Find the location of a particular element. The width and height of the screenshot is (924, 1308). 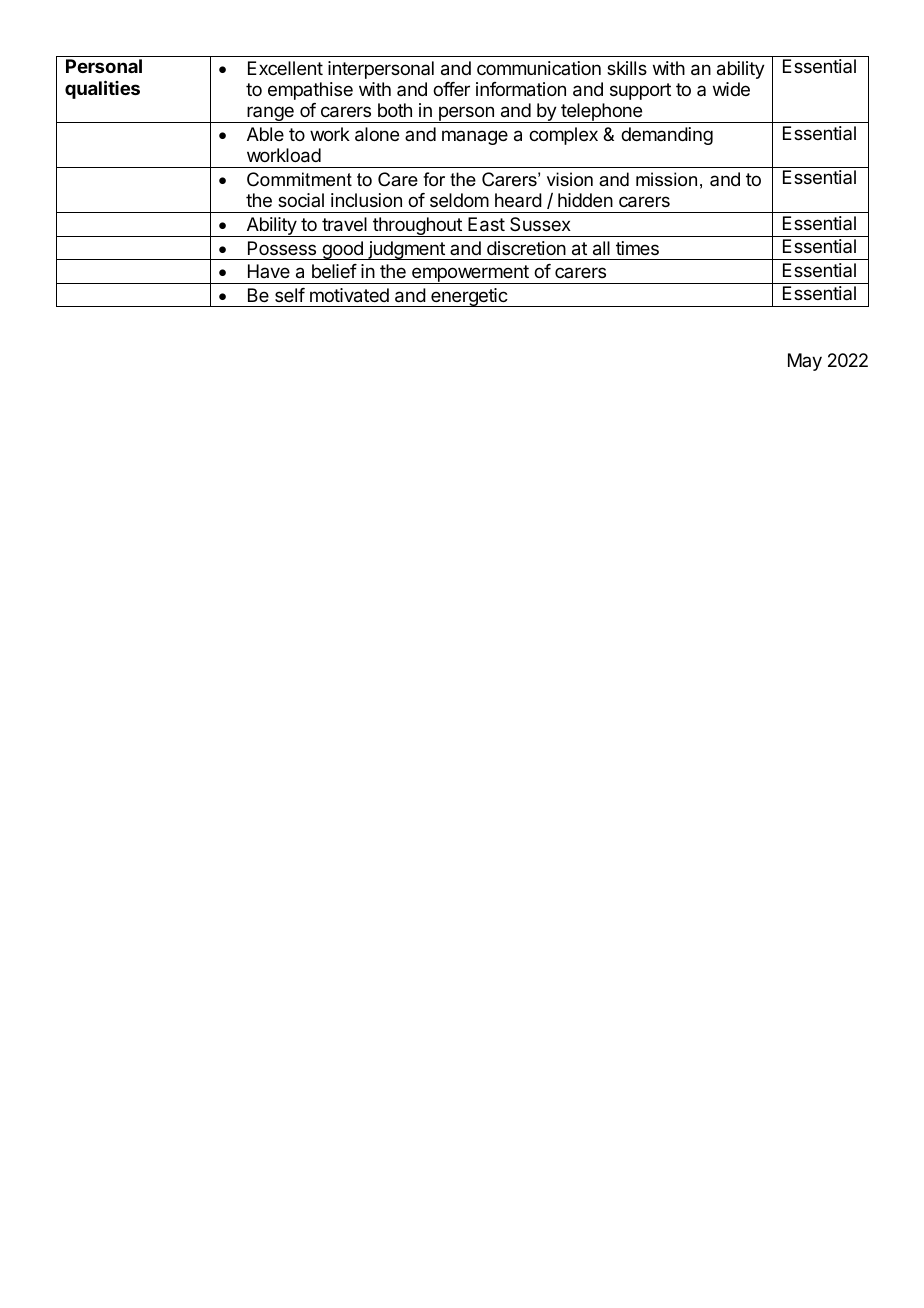

mission is located at coordinates (666, 179).
